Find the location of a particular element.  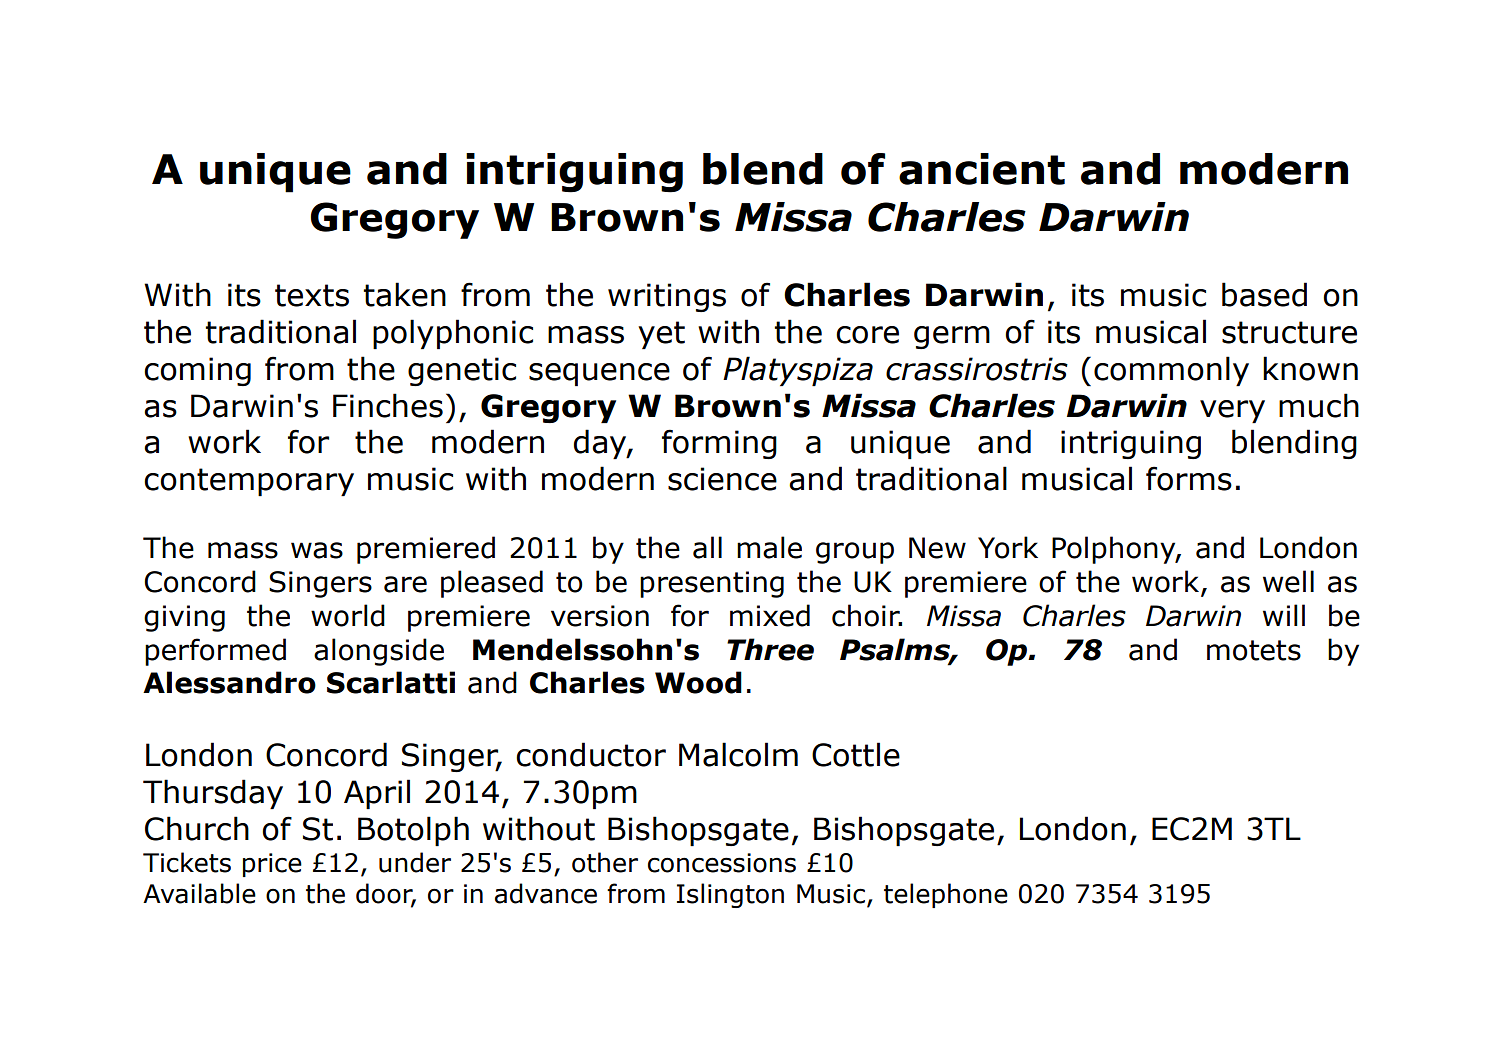

price is located at coordinates (272, 865).
